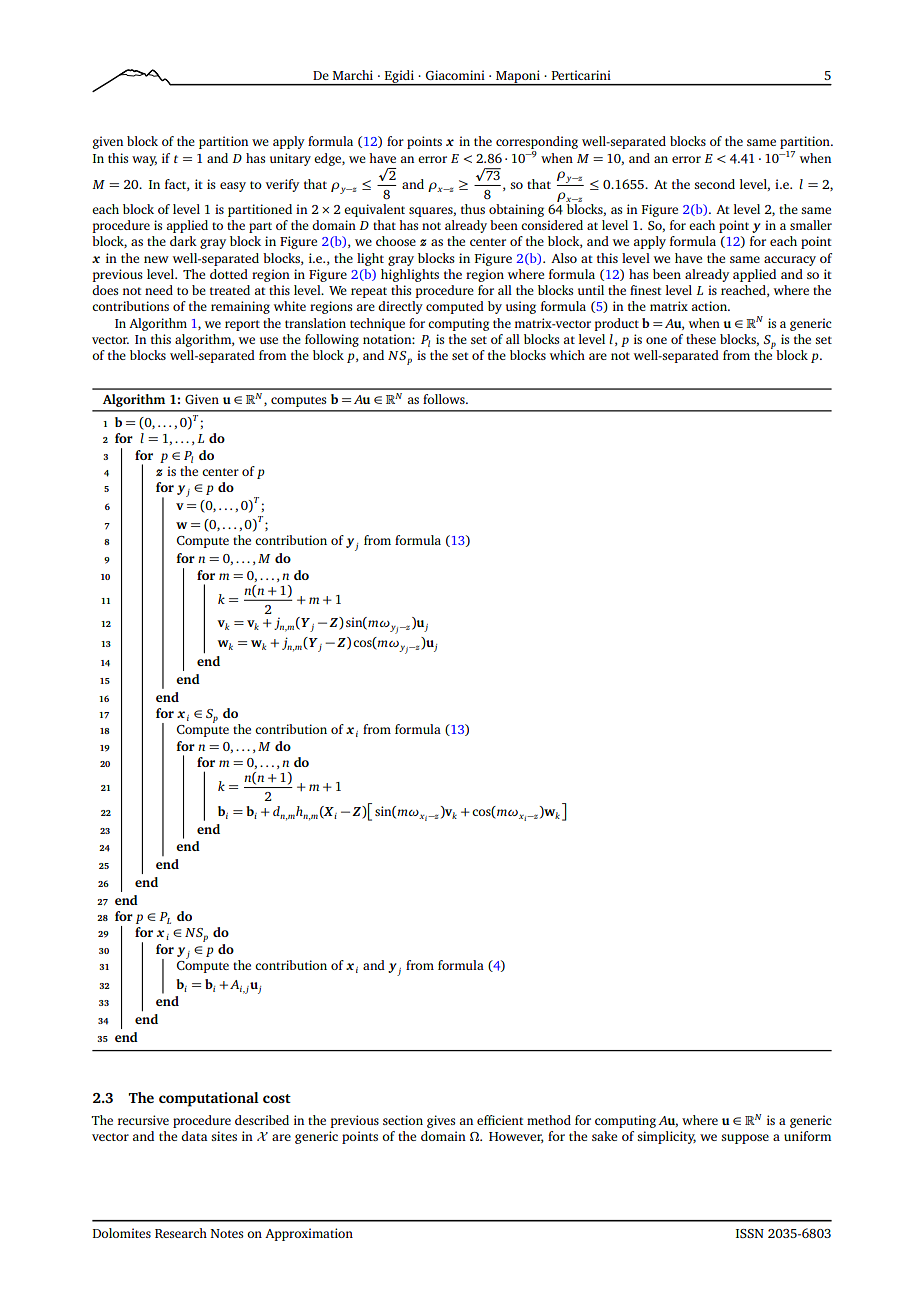  Describe the element at coordinates (181, 1233) in the screenshot. I see `Research` at that location.
